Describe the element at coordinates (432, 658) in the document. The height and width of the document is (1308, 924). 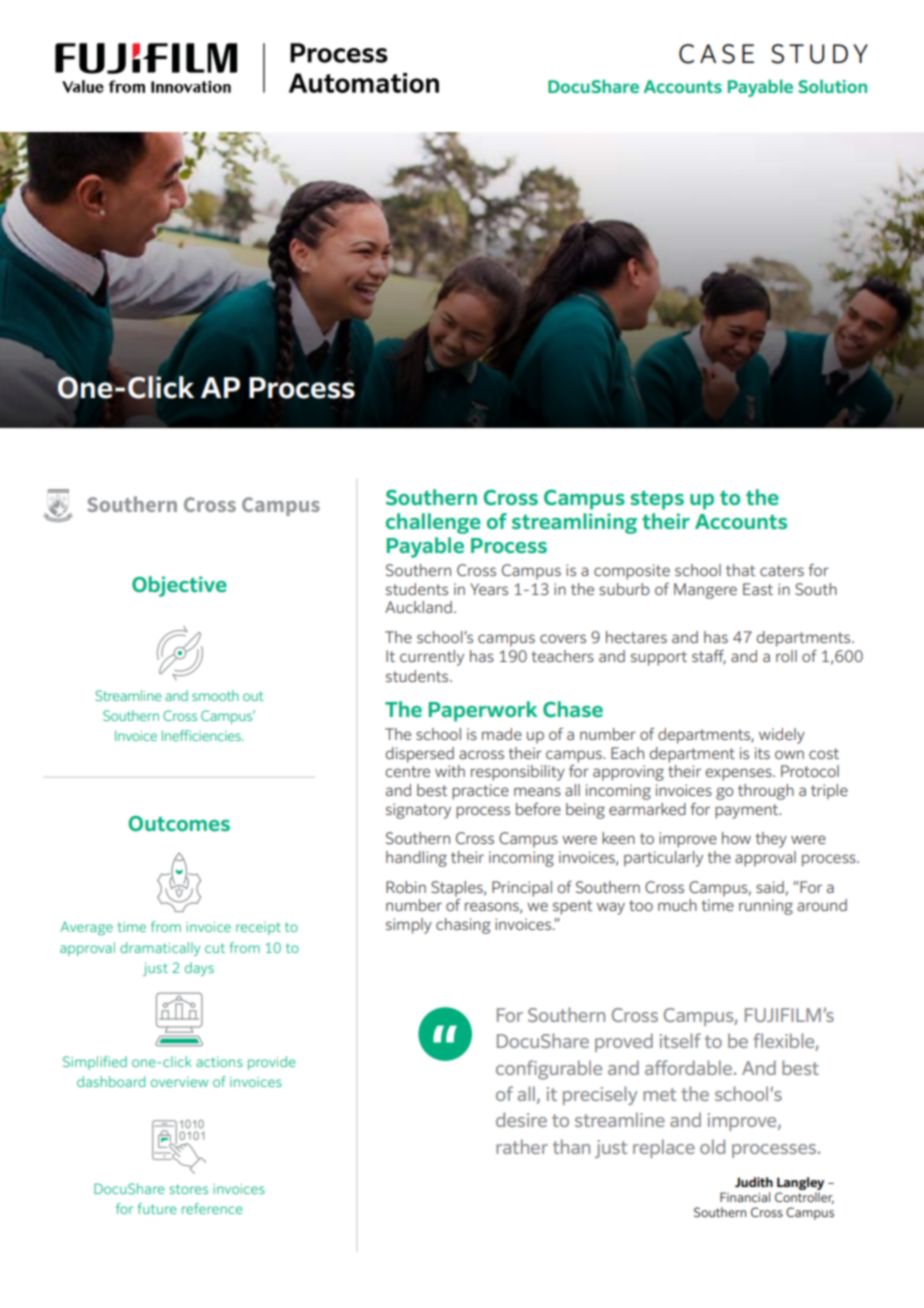
I see `currently` at that location.
